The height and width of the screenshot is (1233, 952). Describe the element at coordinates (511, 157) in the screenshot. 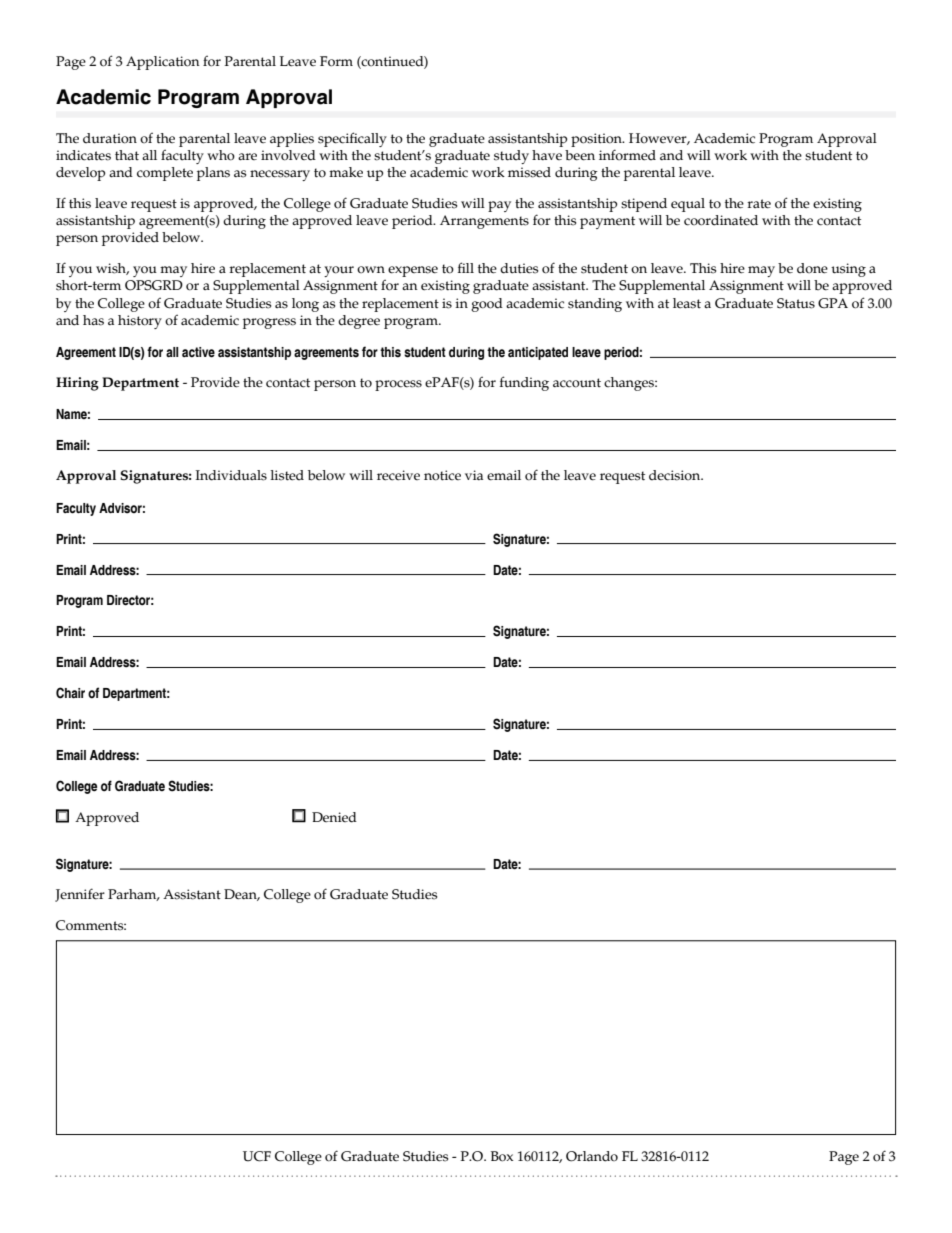

I see `study` at that location.
